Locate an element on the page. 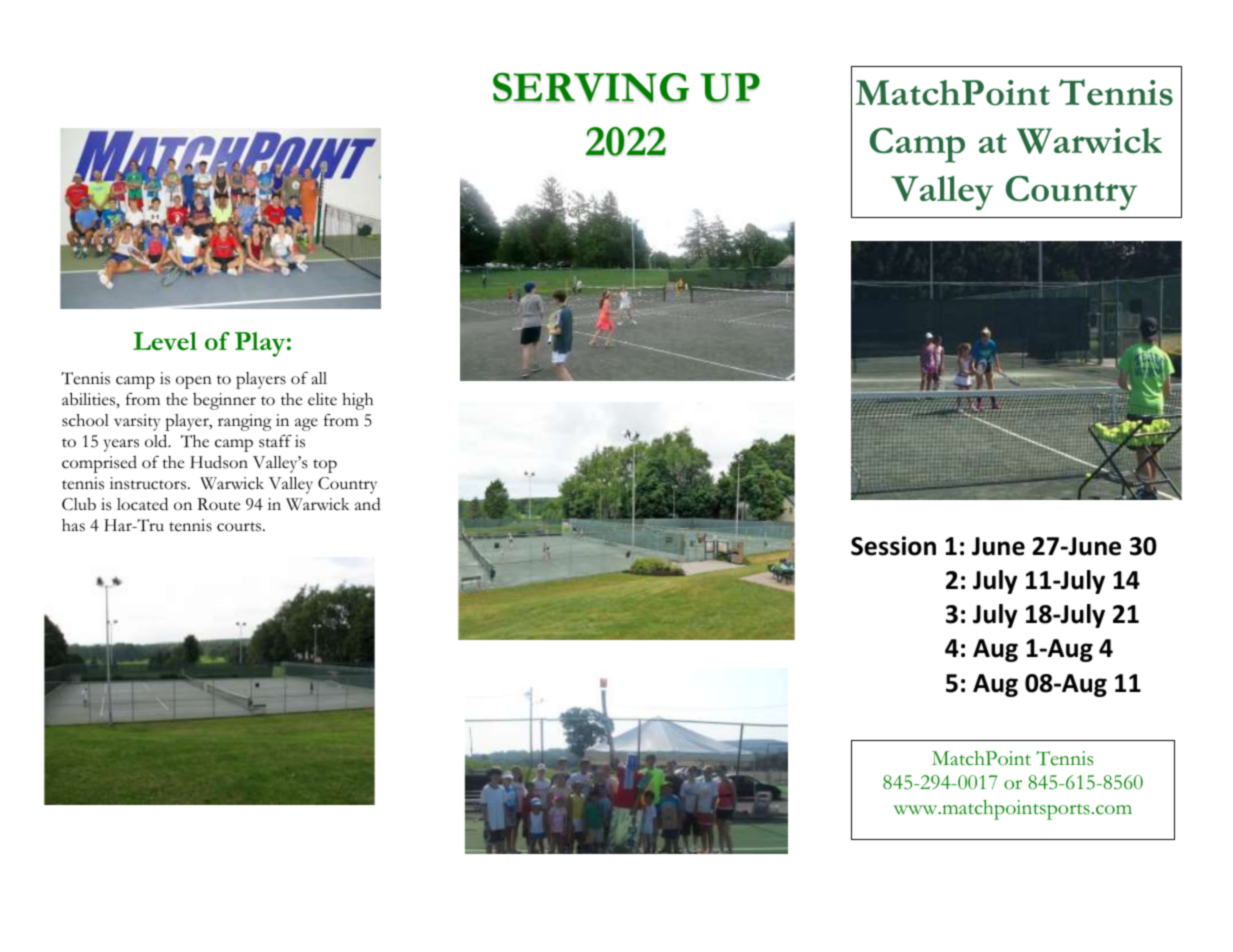 Image resolution: width=1233 pixels, height=952 pixels. open is located at coordinates (194, 382).
